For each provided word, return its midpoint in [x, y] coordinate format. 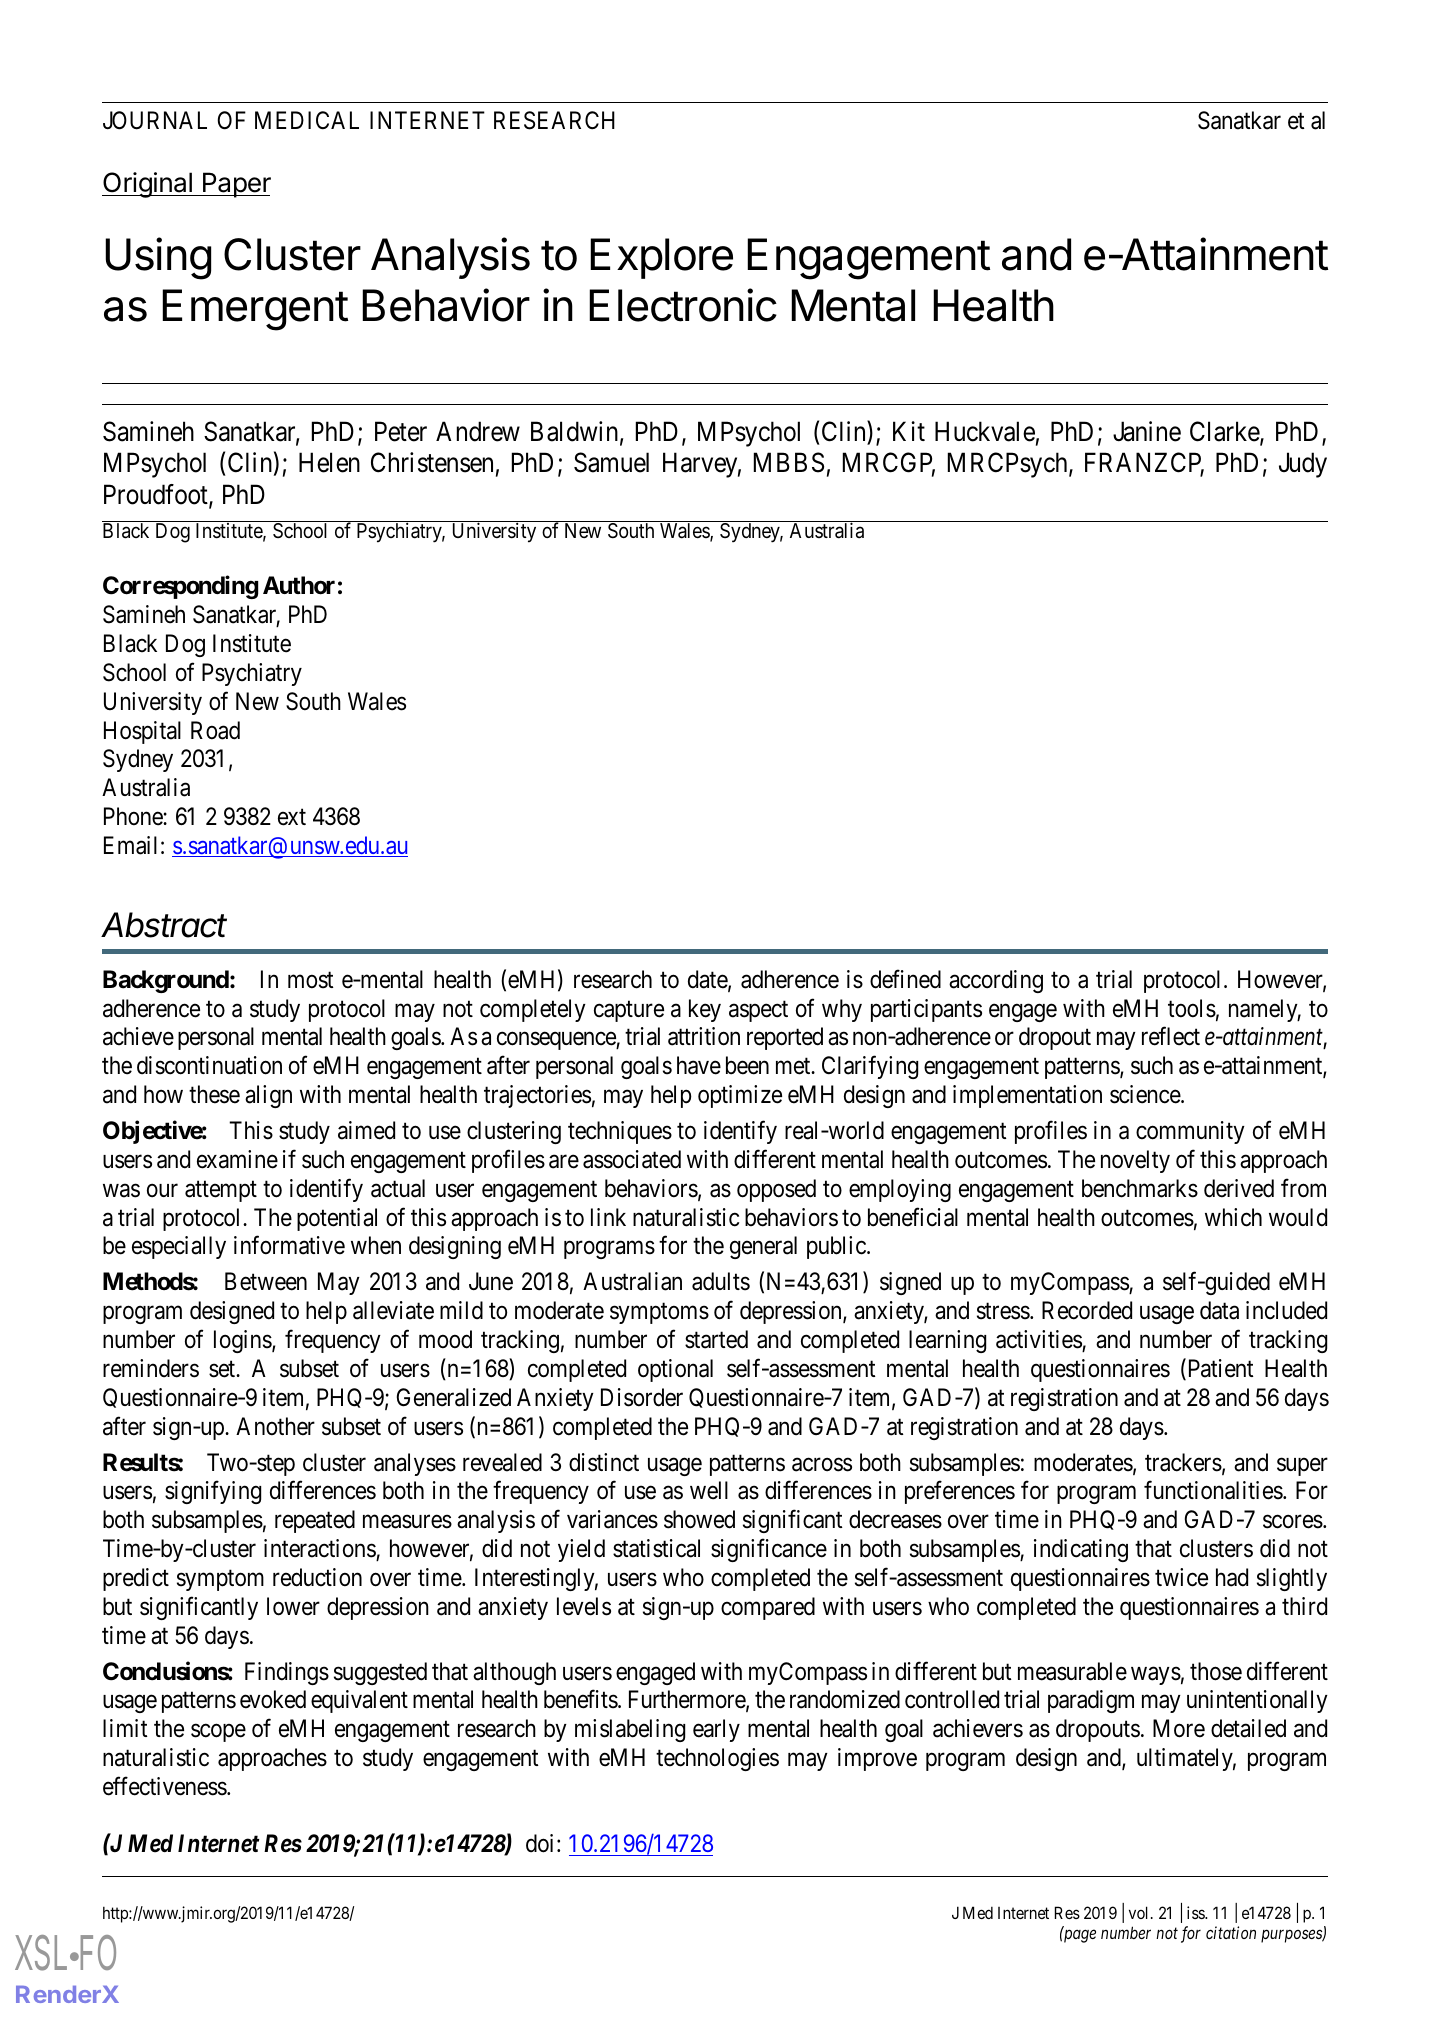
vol [1140, 1912]
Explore [661, 258]
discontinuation [209, 1065]
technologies [717, 1759]
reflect [1171, 1036]
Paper [236, 185]
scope [218, 1733]
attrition [704, 1036]
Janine [1147, 431]
